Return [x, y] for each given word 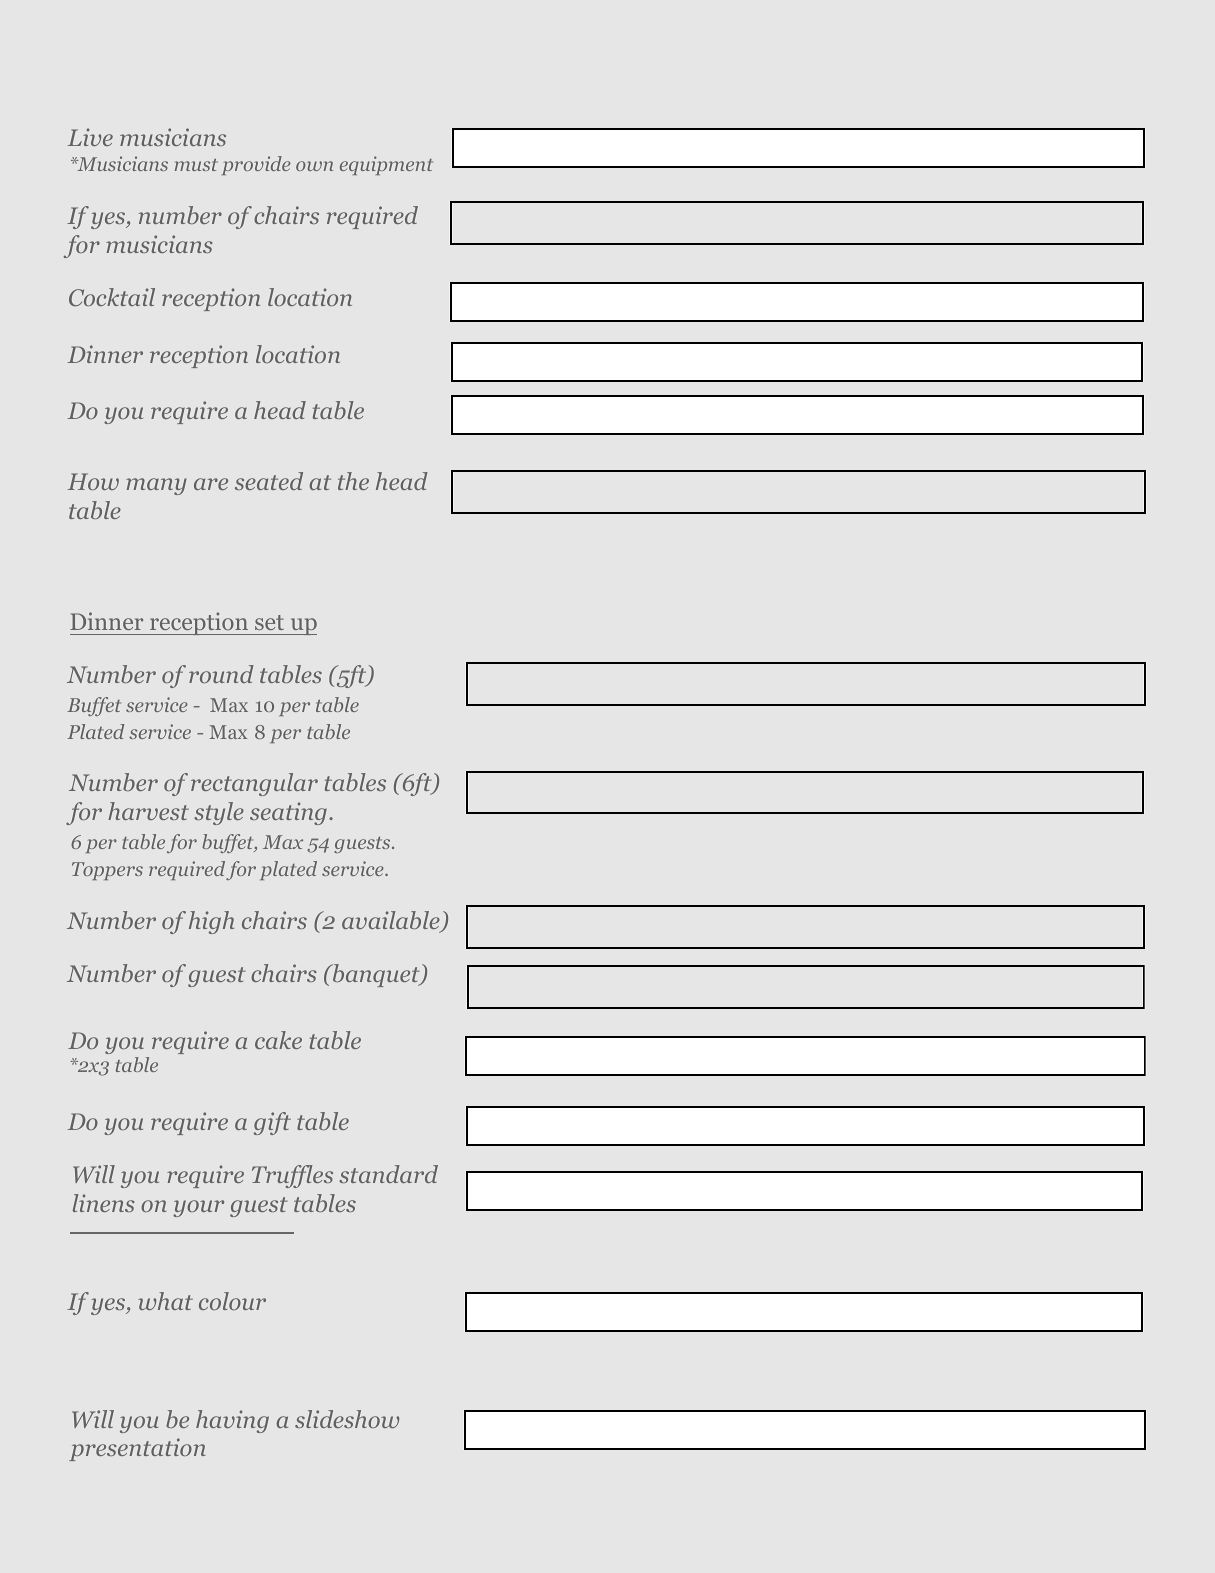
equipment [386, 165]
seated [269, 481]
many [156, 486]
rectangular [254, 784]
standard [388, 1174]
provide [256, 165]
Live [90, 137]
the [353, 481]
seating [288, 813]
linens [104, 1203]
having [232, 1421]
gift [272, 1123]
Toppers [107, 871]
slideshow [347, 1419]
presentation [137, 1449]
